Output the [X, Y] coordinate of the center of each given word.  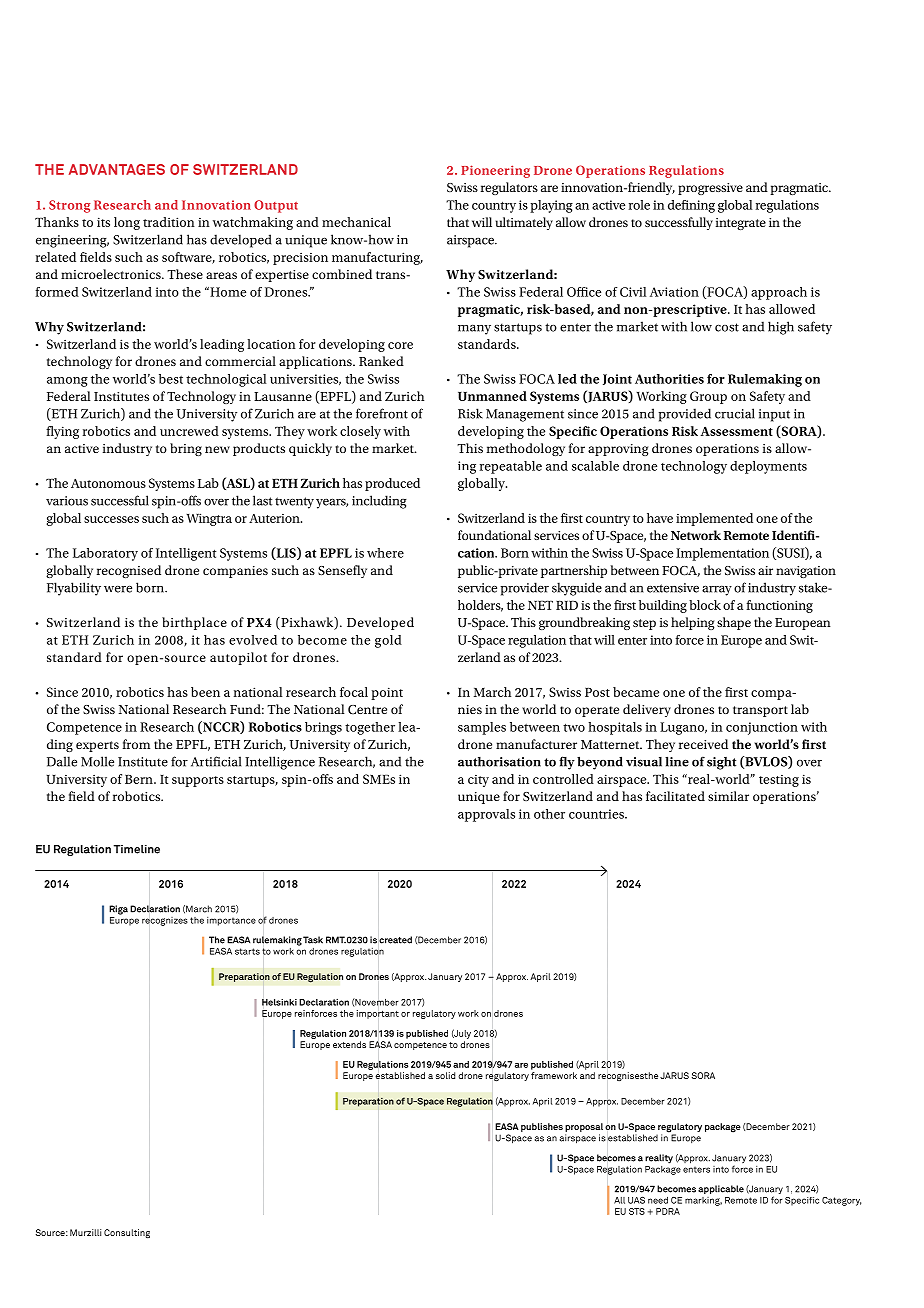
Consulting [127, 1233]
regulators [509, 188]
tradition [169, 222]
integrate [741, 224]
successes [111, 519]
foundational [494, 535]
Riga [118, 910]
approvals [486, 815]
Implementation [722, 554]
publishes [542, 1127]
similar [728, 796]
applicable [721, 1189]
